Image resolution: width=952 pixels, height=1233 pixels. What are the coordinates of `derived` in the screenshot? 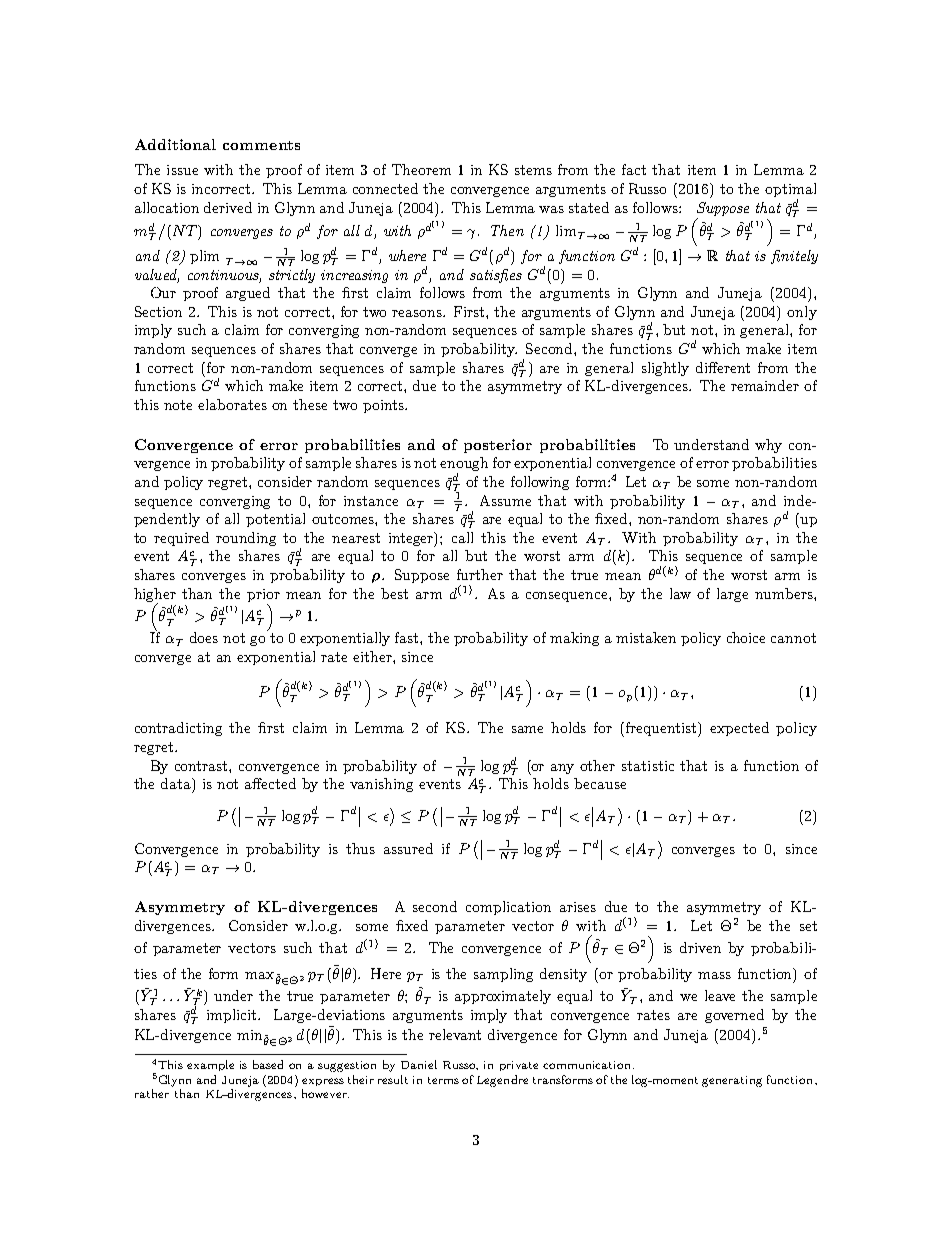 It's located at (228, 207).
